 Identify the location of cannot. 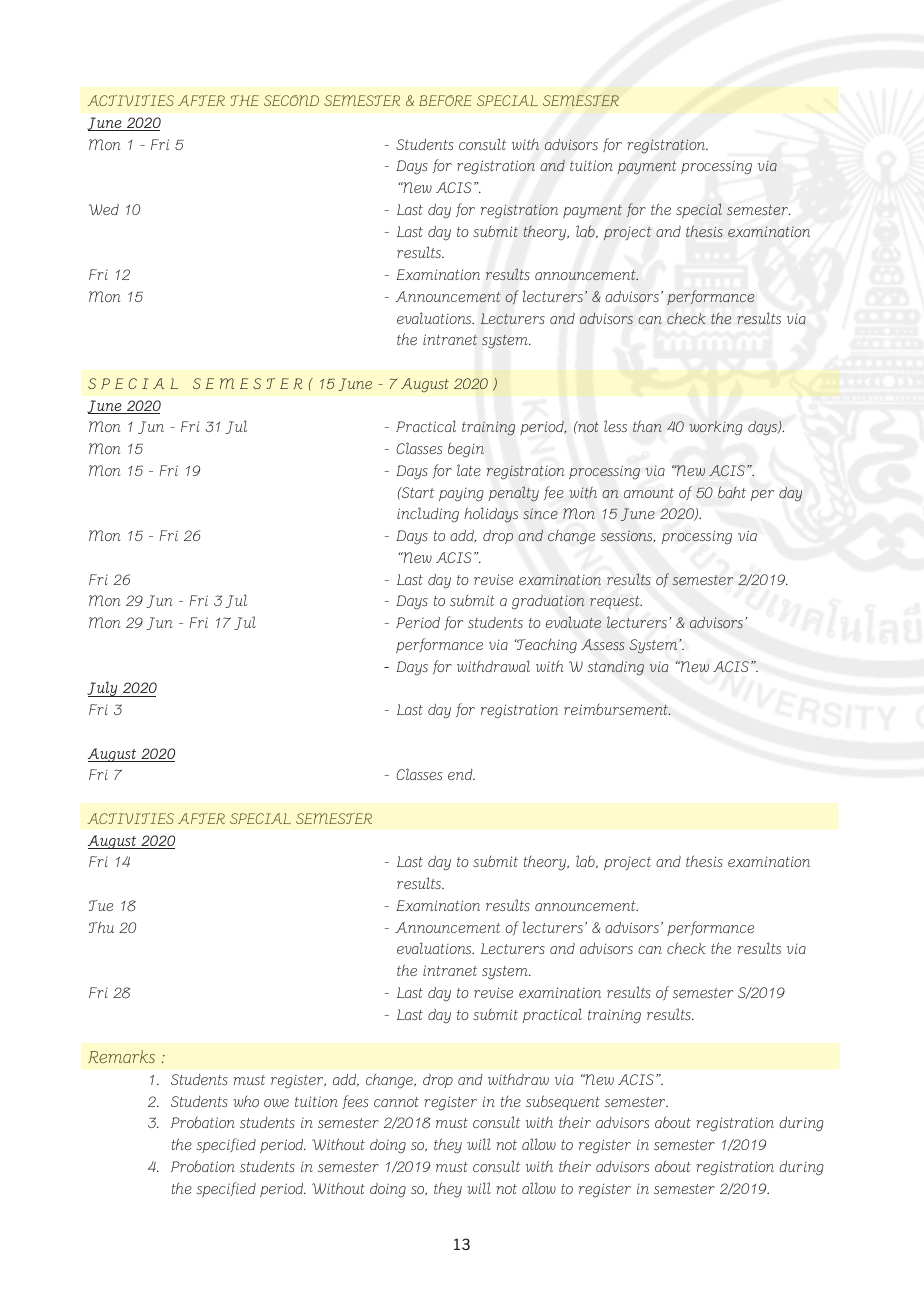
(396, 1102).
